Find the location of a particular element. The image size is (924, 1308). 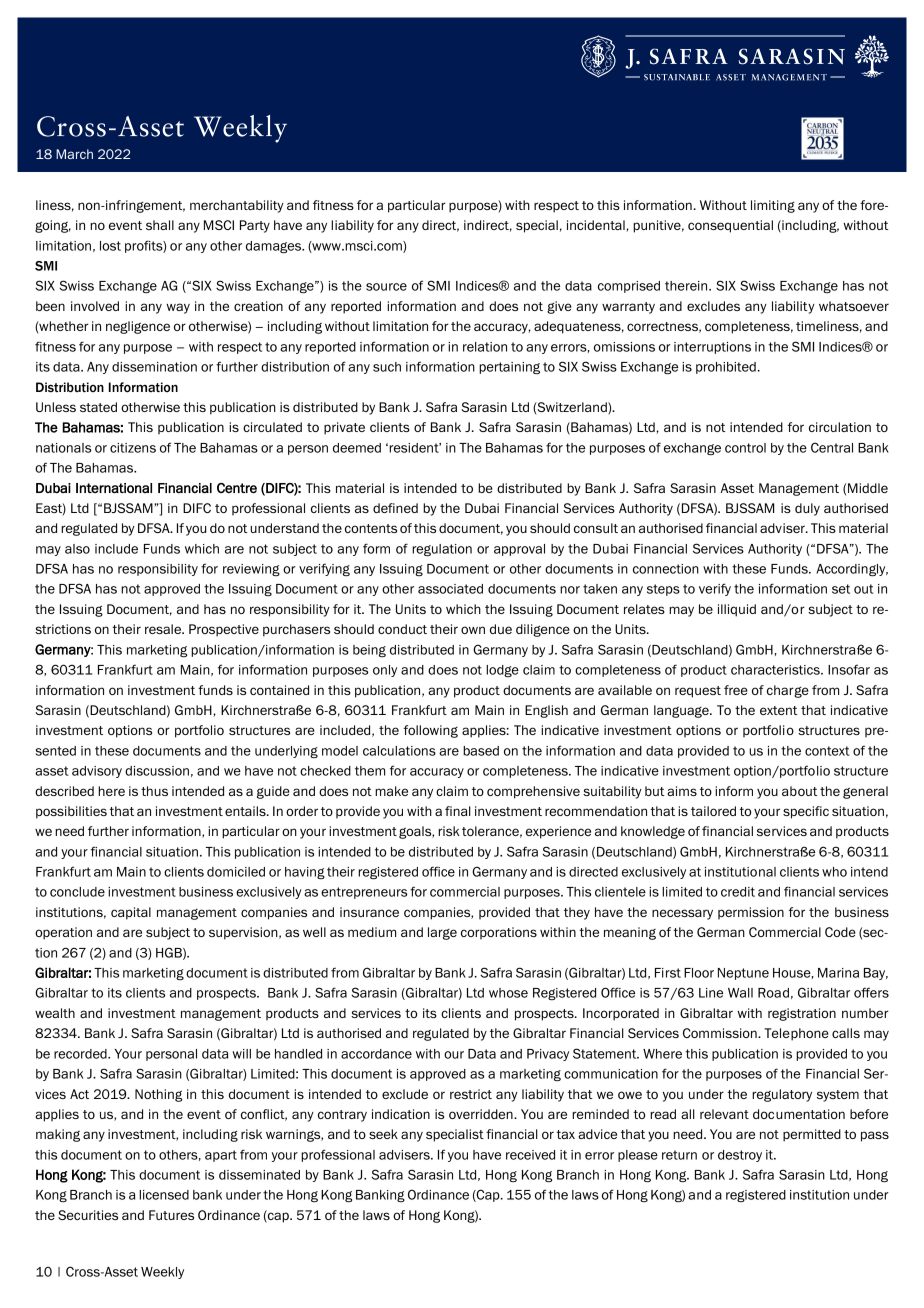

destroy is located at coordinates (740, 1156).
